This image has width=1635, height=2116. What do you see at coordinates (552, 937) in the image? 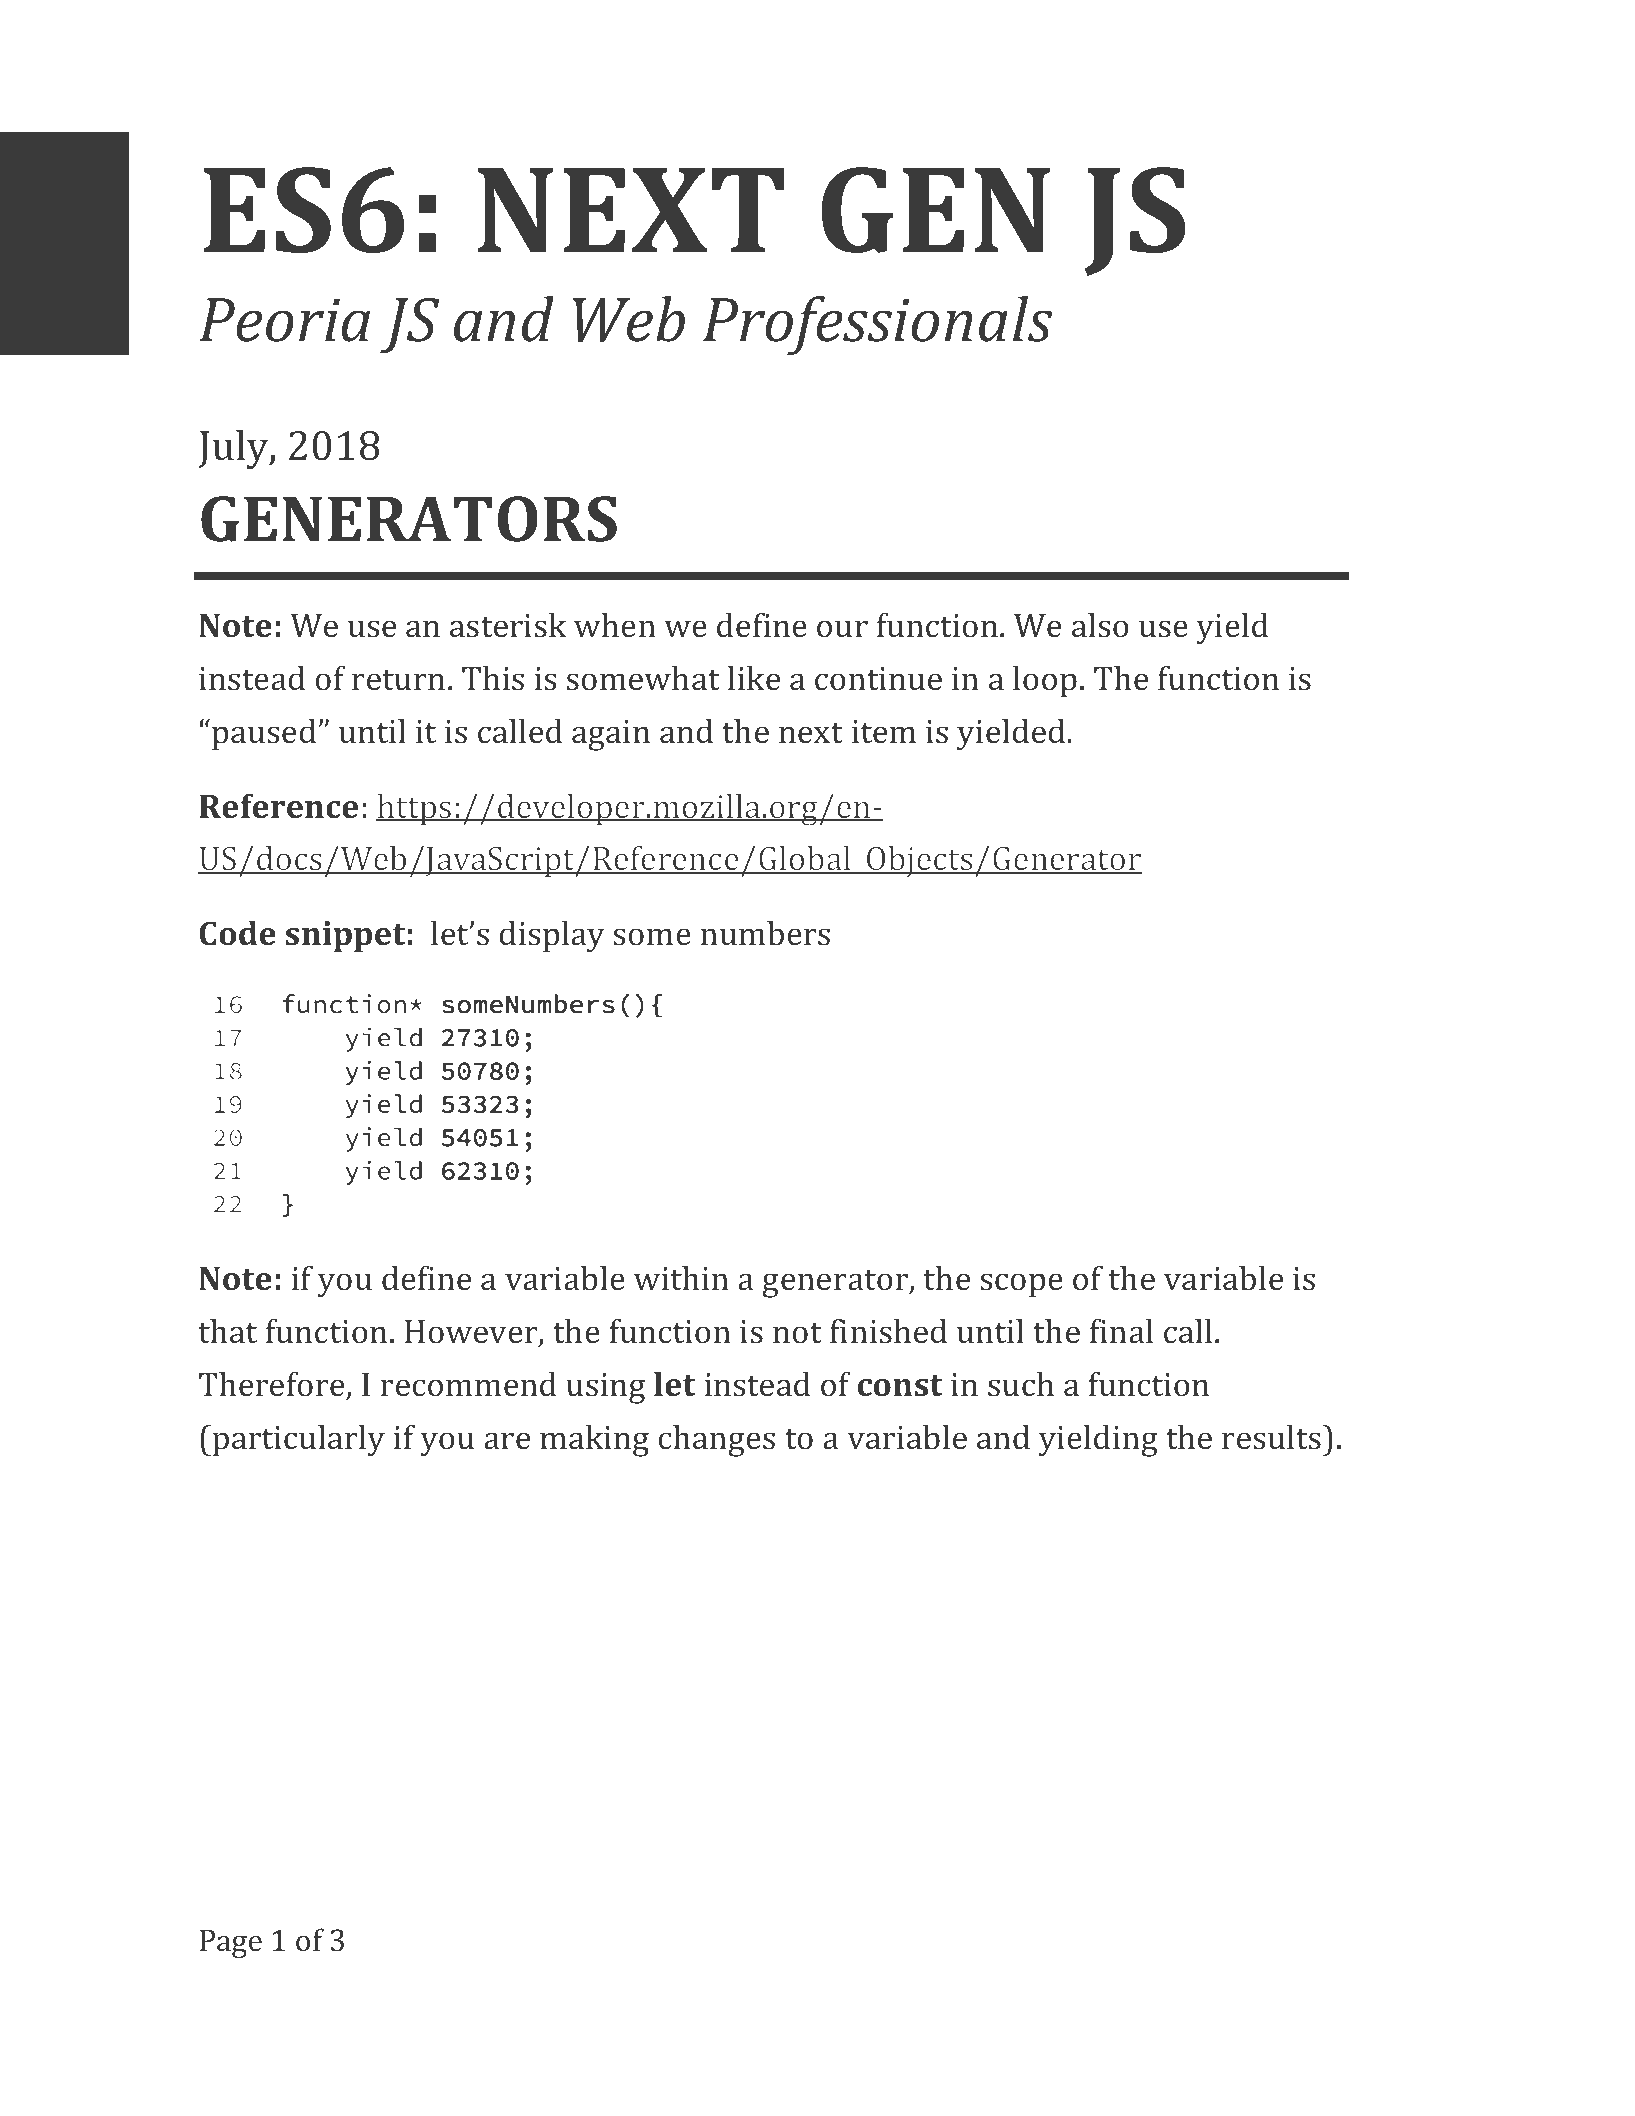
I see `display` at bounding box center [552, 937].
